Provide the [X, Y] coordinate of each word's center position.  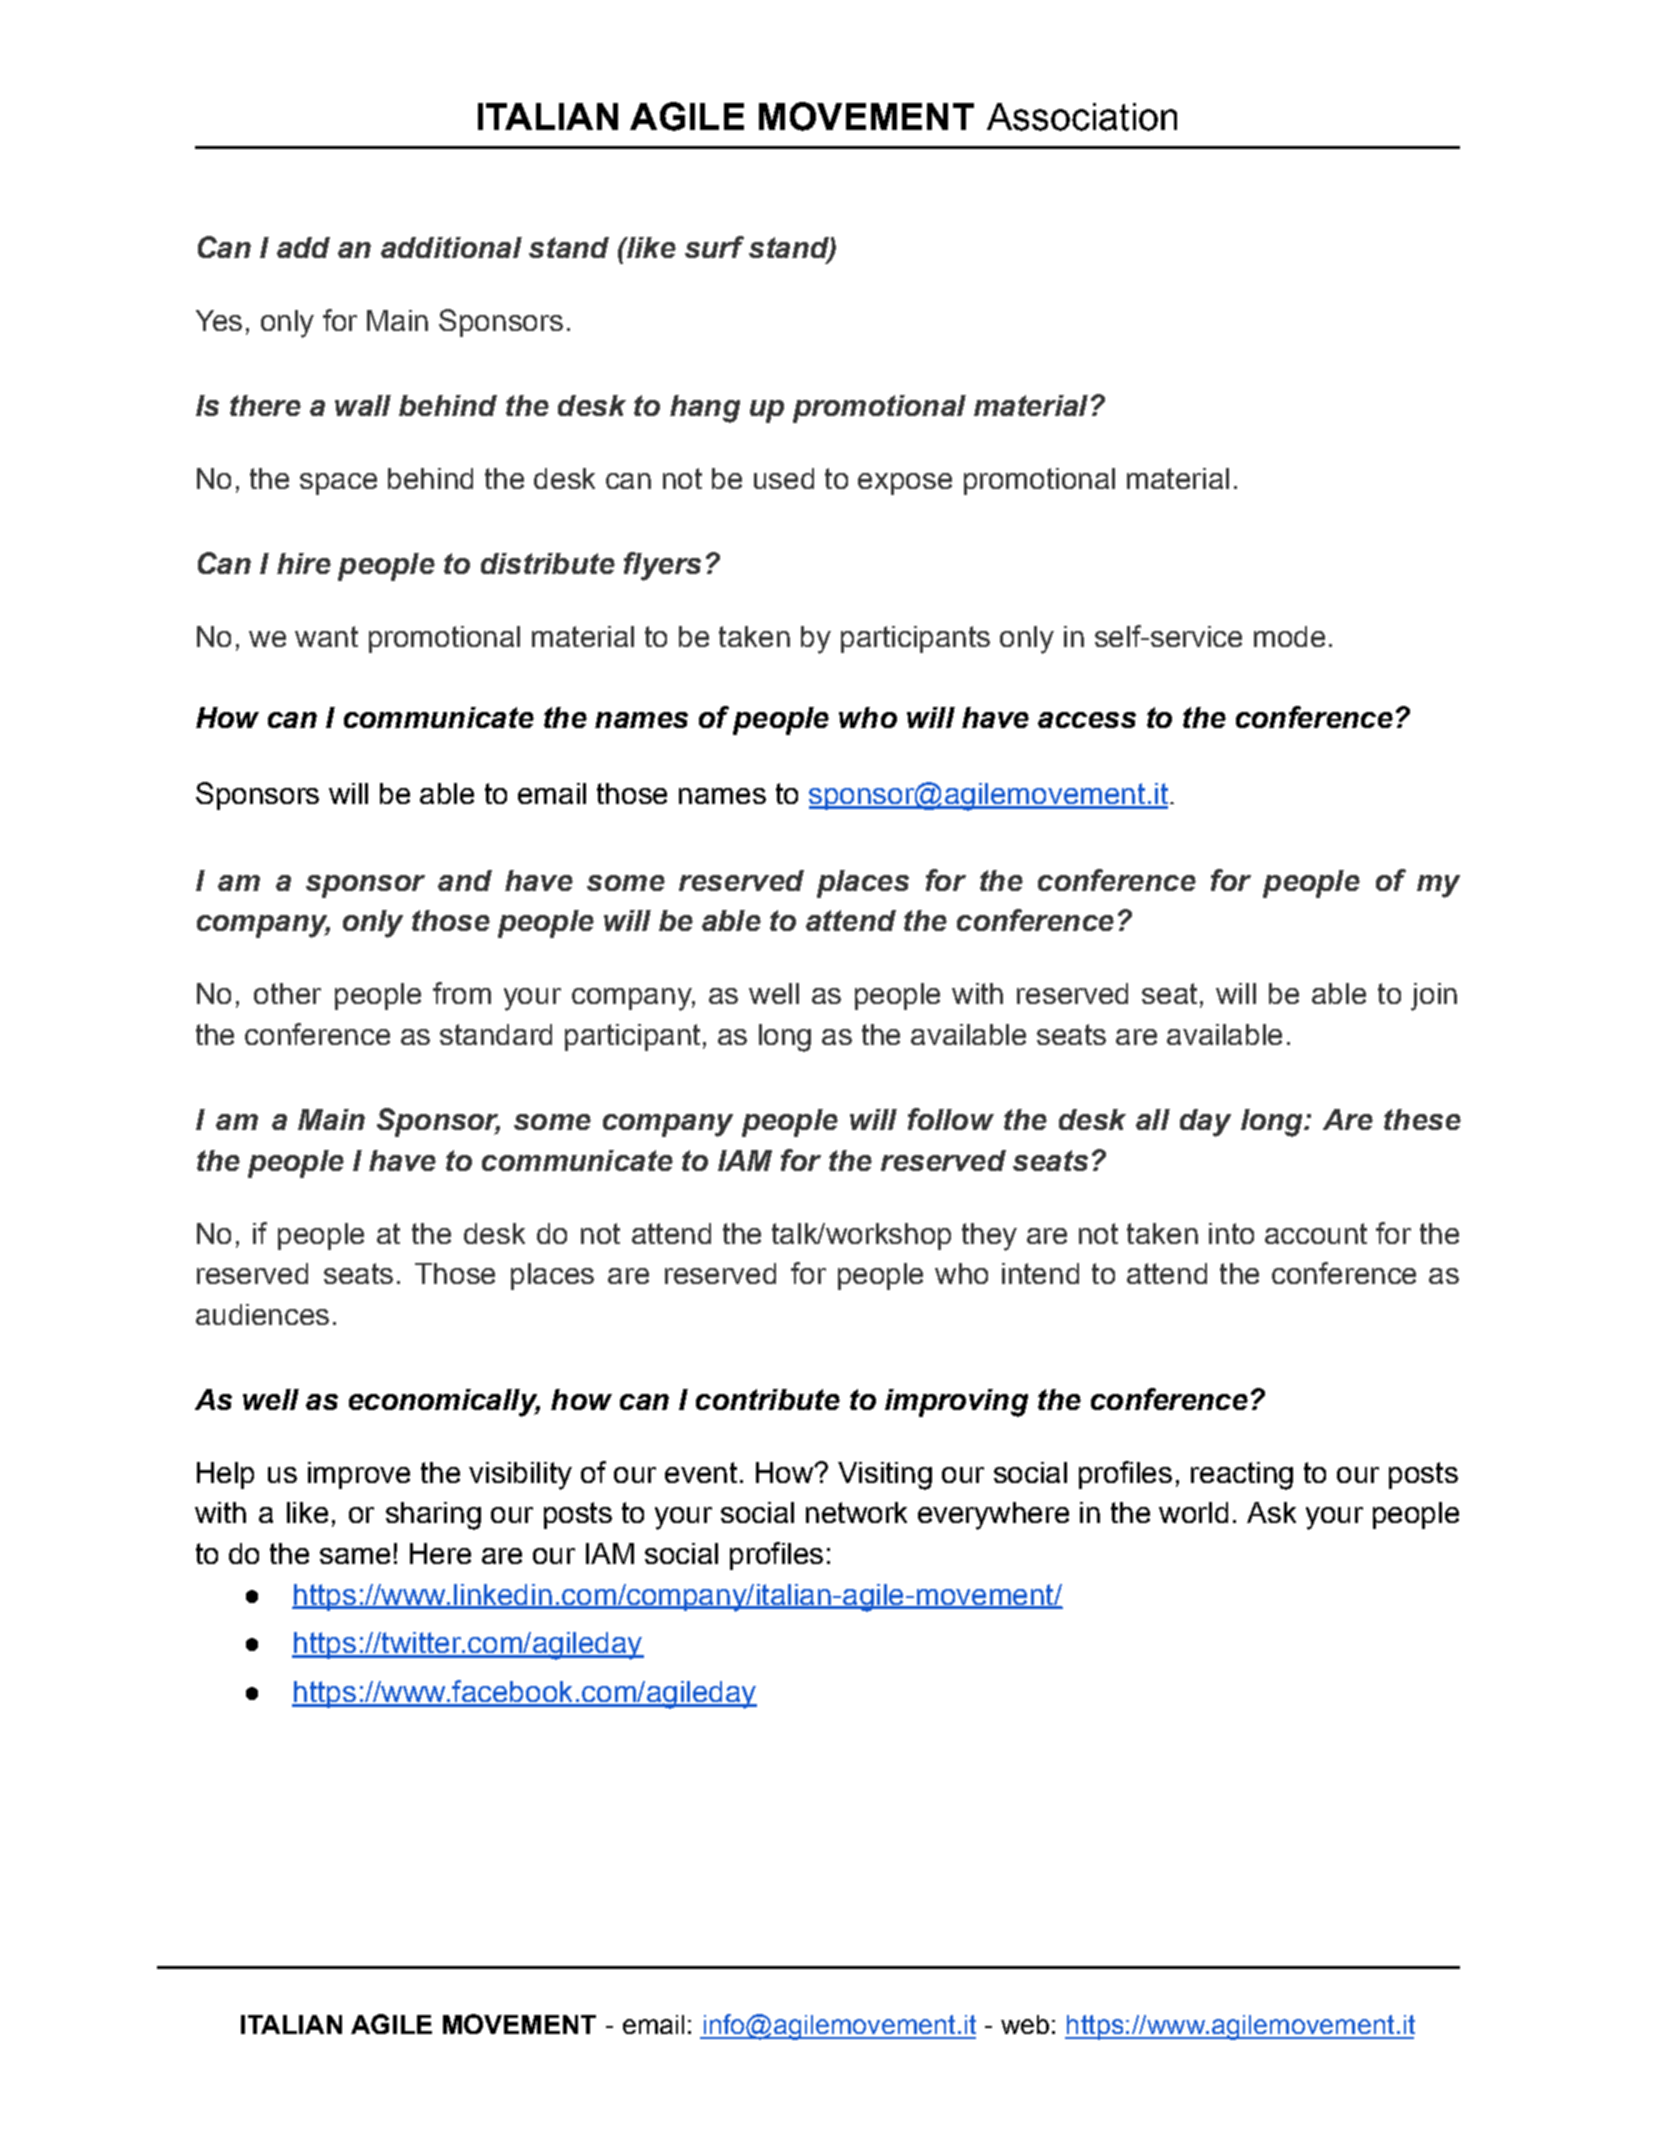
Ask [1271, 1512]
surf [714, 247]
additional [451, 247]
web [1025, 2024]
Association [1082, 117]
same [355, 1556]
